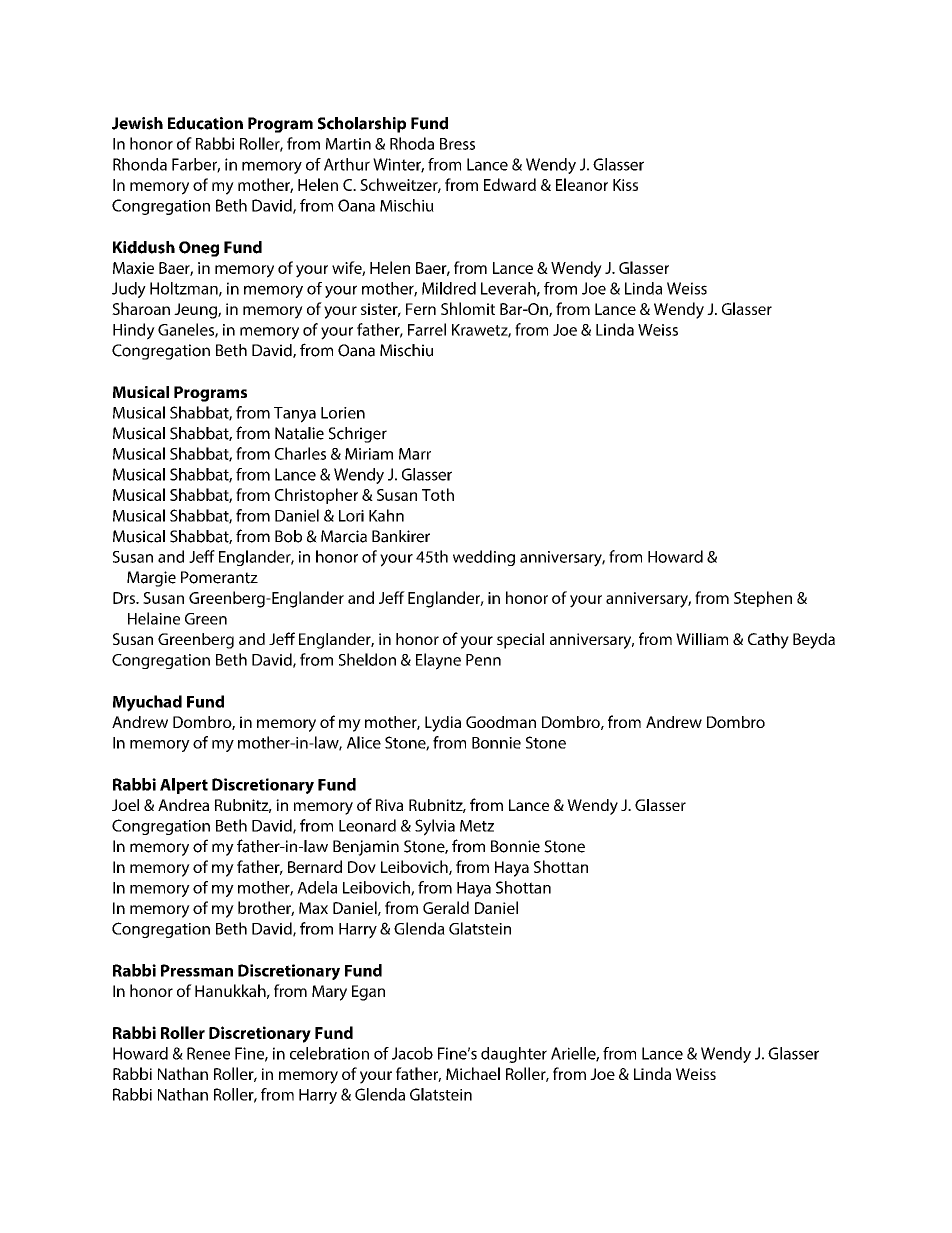 The image size is (952, 1233). Describe the element at coordinates (435, 827) in the screenshot. I see `Sylvia` at that location.
